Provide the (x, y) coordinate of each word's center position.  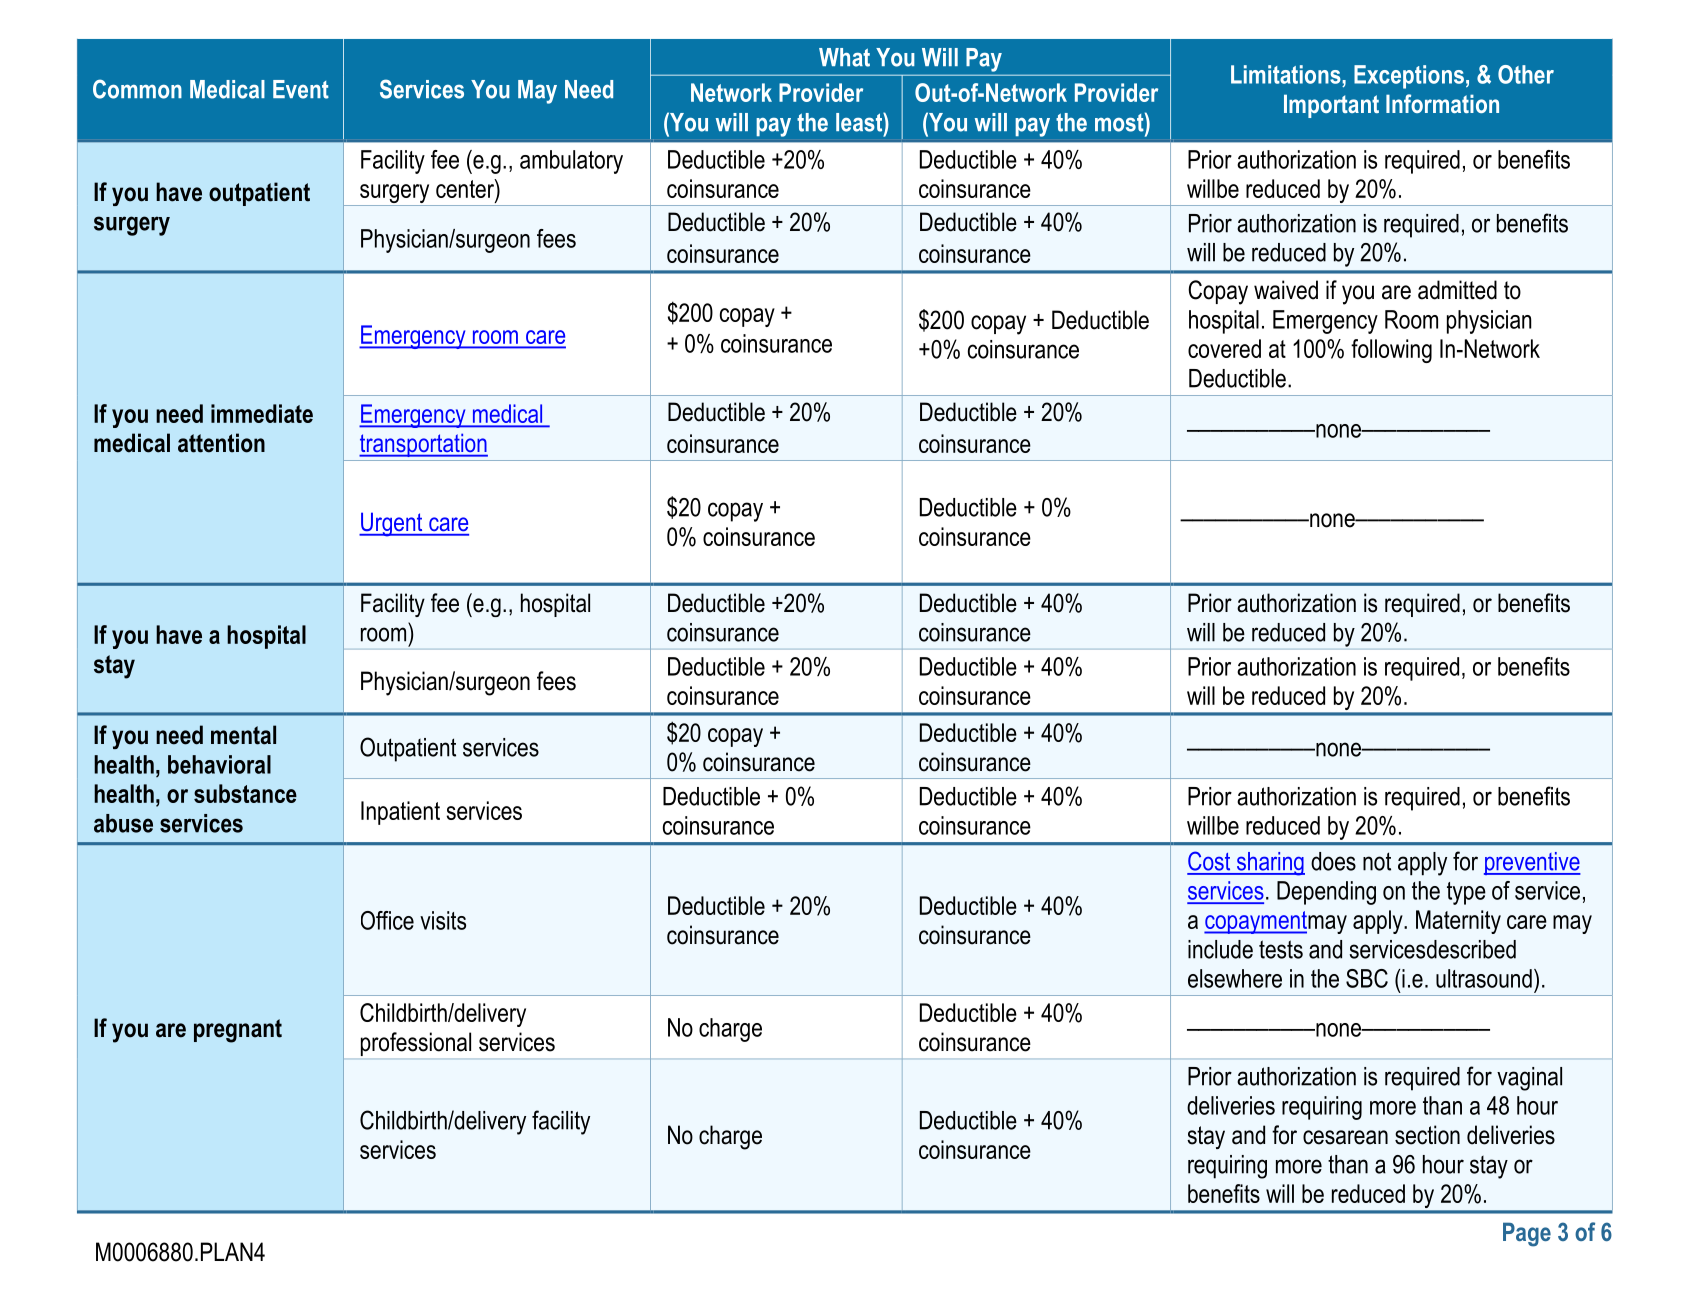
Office (387, 920)
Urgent (392, 524)
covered (1224, 348)
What (844, 57)
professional (416, 1044)
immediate (262, 413)
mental (243, 735)
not (1377, 861)
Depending (1326, 893)
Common (137, 89)
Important (1331, 106)
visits (443, 920)
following (1391, 351)
